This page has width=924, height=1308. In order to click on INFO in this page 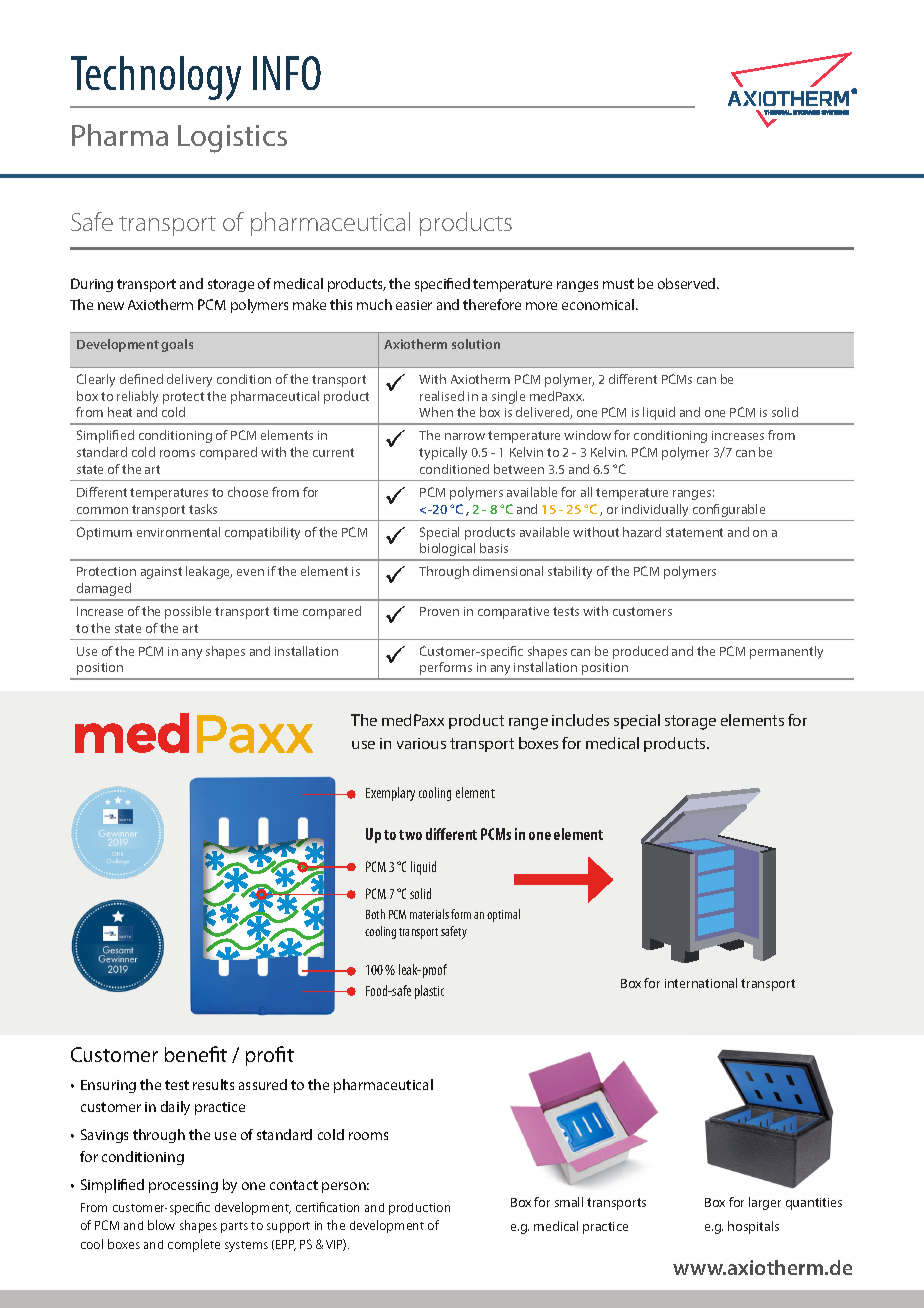, I will do `click(287, 73)`.
